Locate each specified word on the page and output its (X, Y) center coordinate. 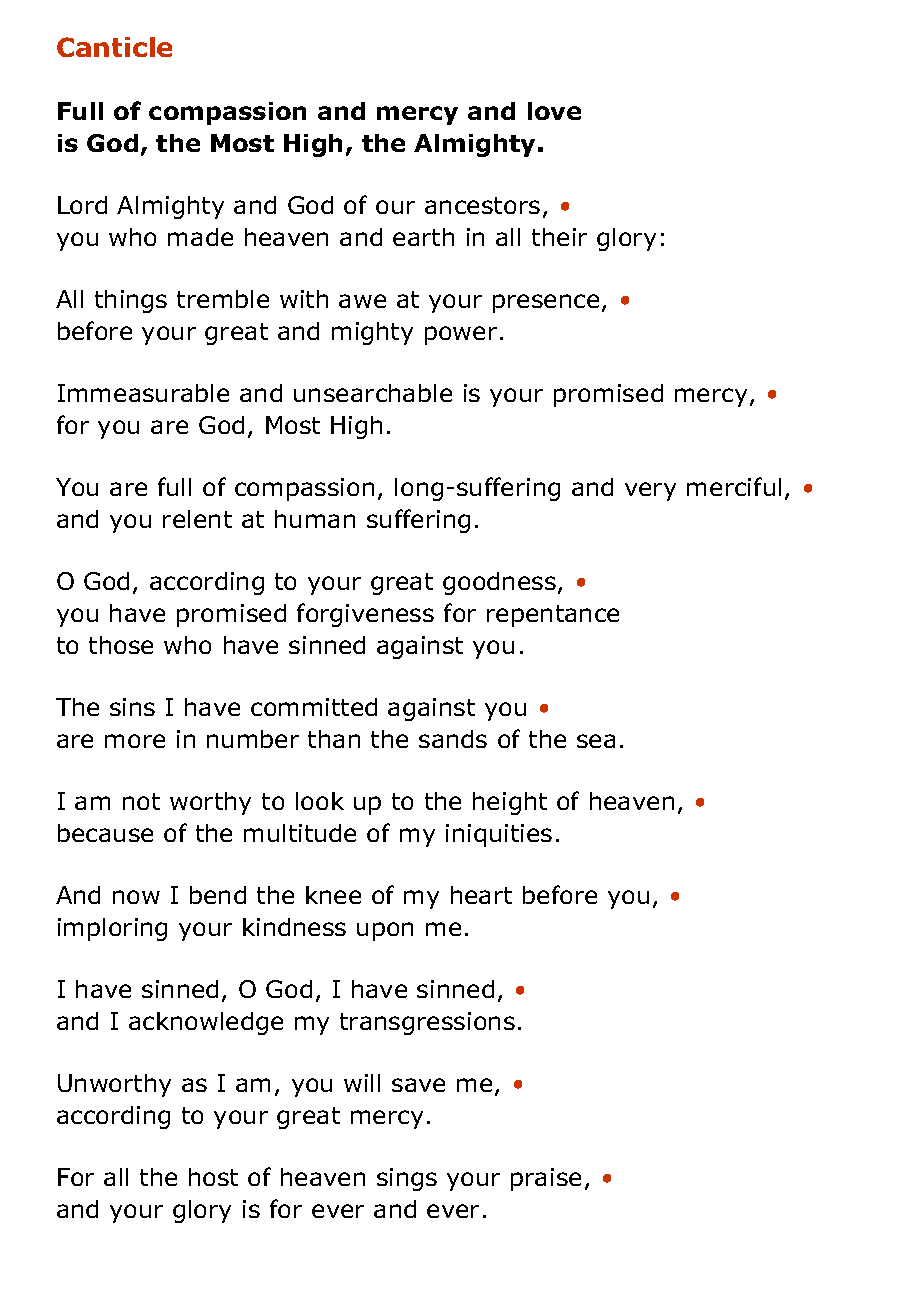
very (650, 491)
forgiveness (365, 615)
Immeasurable (143, 393)
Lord (82, 205)
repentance (553, 616)
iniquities (499, 835)
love (554, 111)
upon (385, 931)
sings (407, 1179)
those (121, 645)
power (461, 335)
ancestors (482, 205)
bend (218, 895)
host (213, 1177)
